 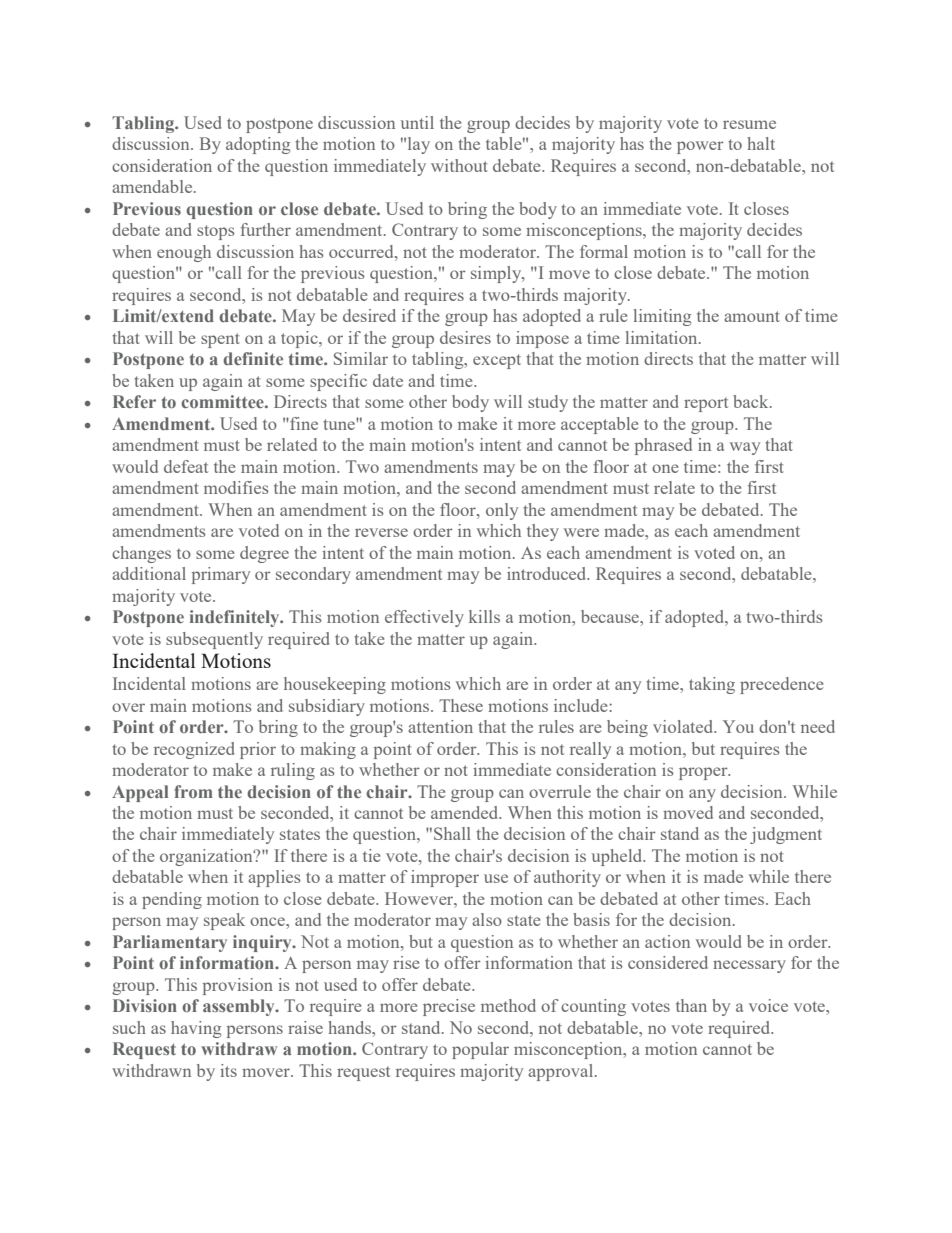 I want to click on kills, so click(x=484, y=616).
